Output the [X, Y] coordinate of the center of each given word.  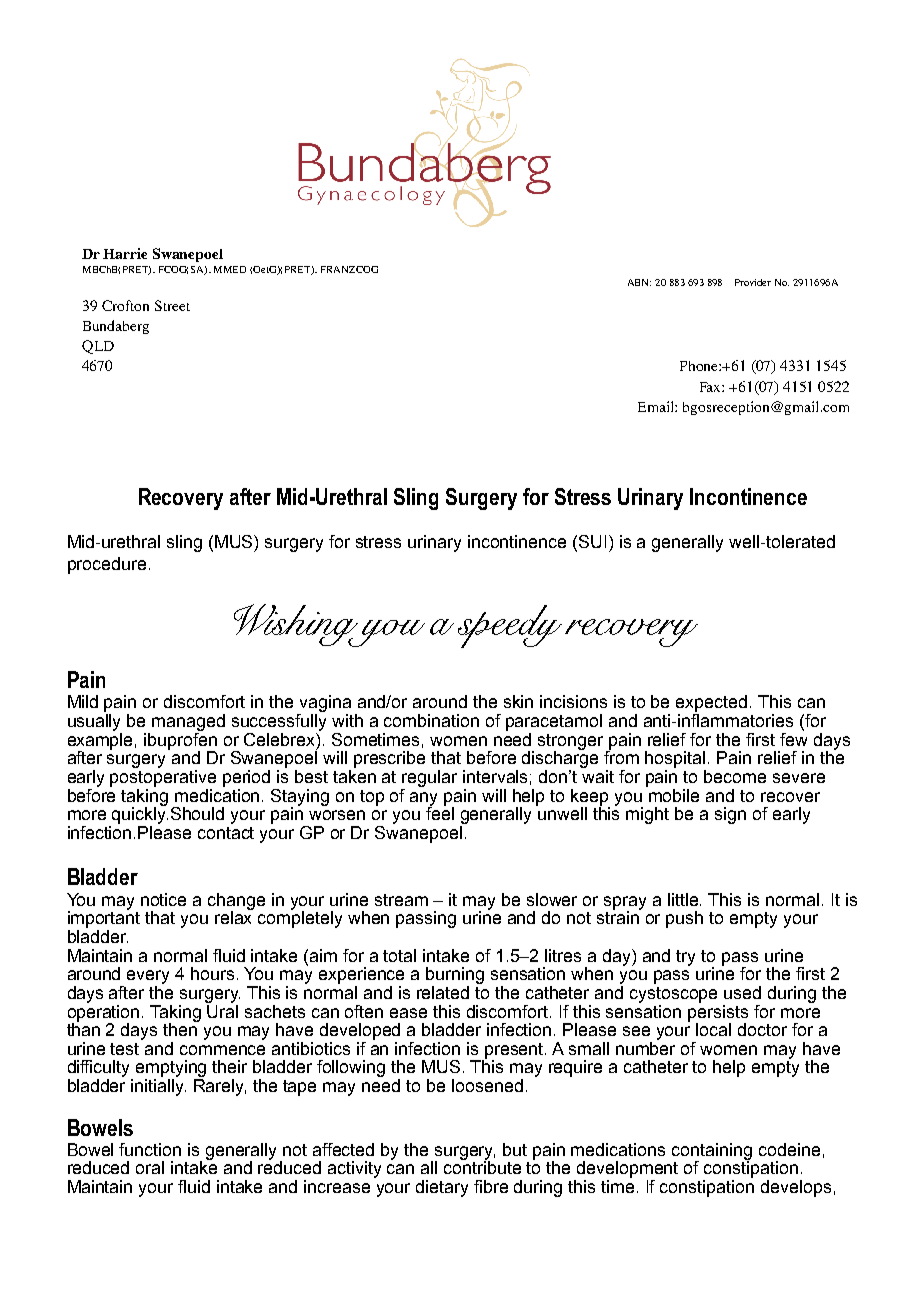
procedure [107, 565]
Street [172, 305]
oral [150, 1167]
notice [163, 899]
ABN [639, 282]
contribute [482, 1166]
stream [401, 900]
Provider [753, 282]
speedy [510, 626]
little [684, 899]
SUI [594, 541]
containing [712, 1152]
